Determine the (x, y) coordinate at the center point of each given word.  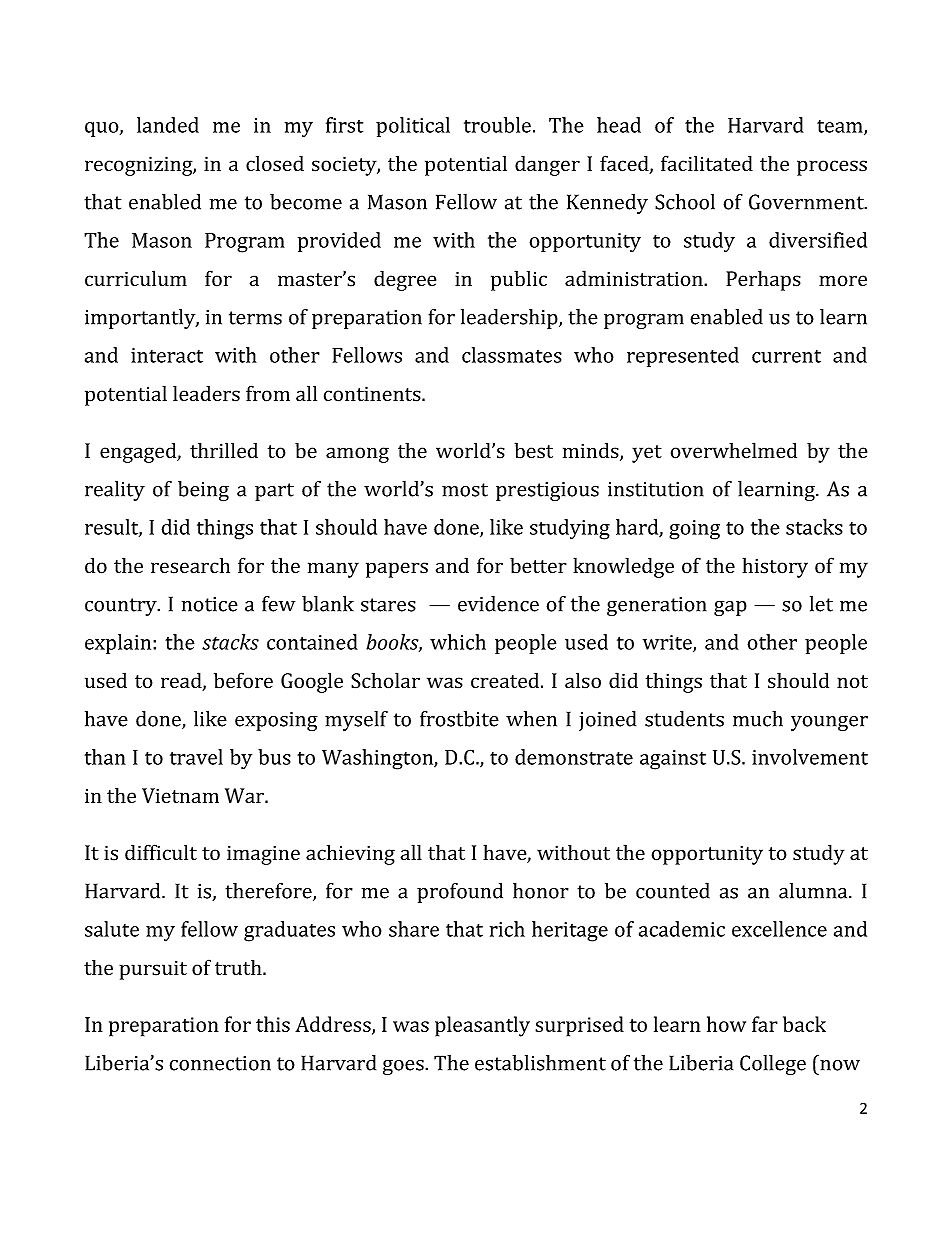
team (841, 127)
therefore (269, 892)
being (203, 491)
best (533, 450)
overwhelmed (734, 450)
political (413, 127)
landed (168, 125)
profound (460, 893)
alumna (814, 891)
